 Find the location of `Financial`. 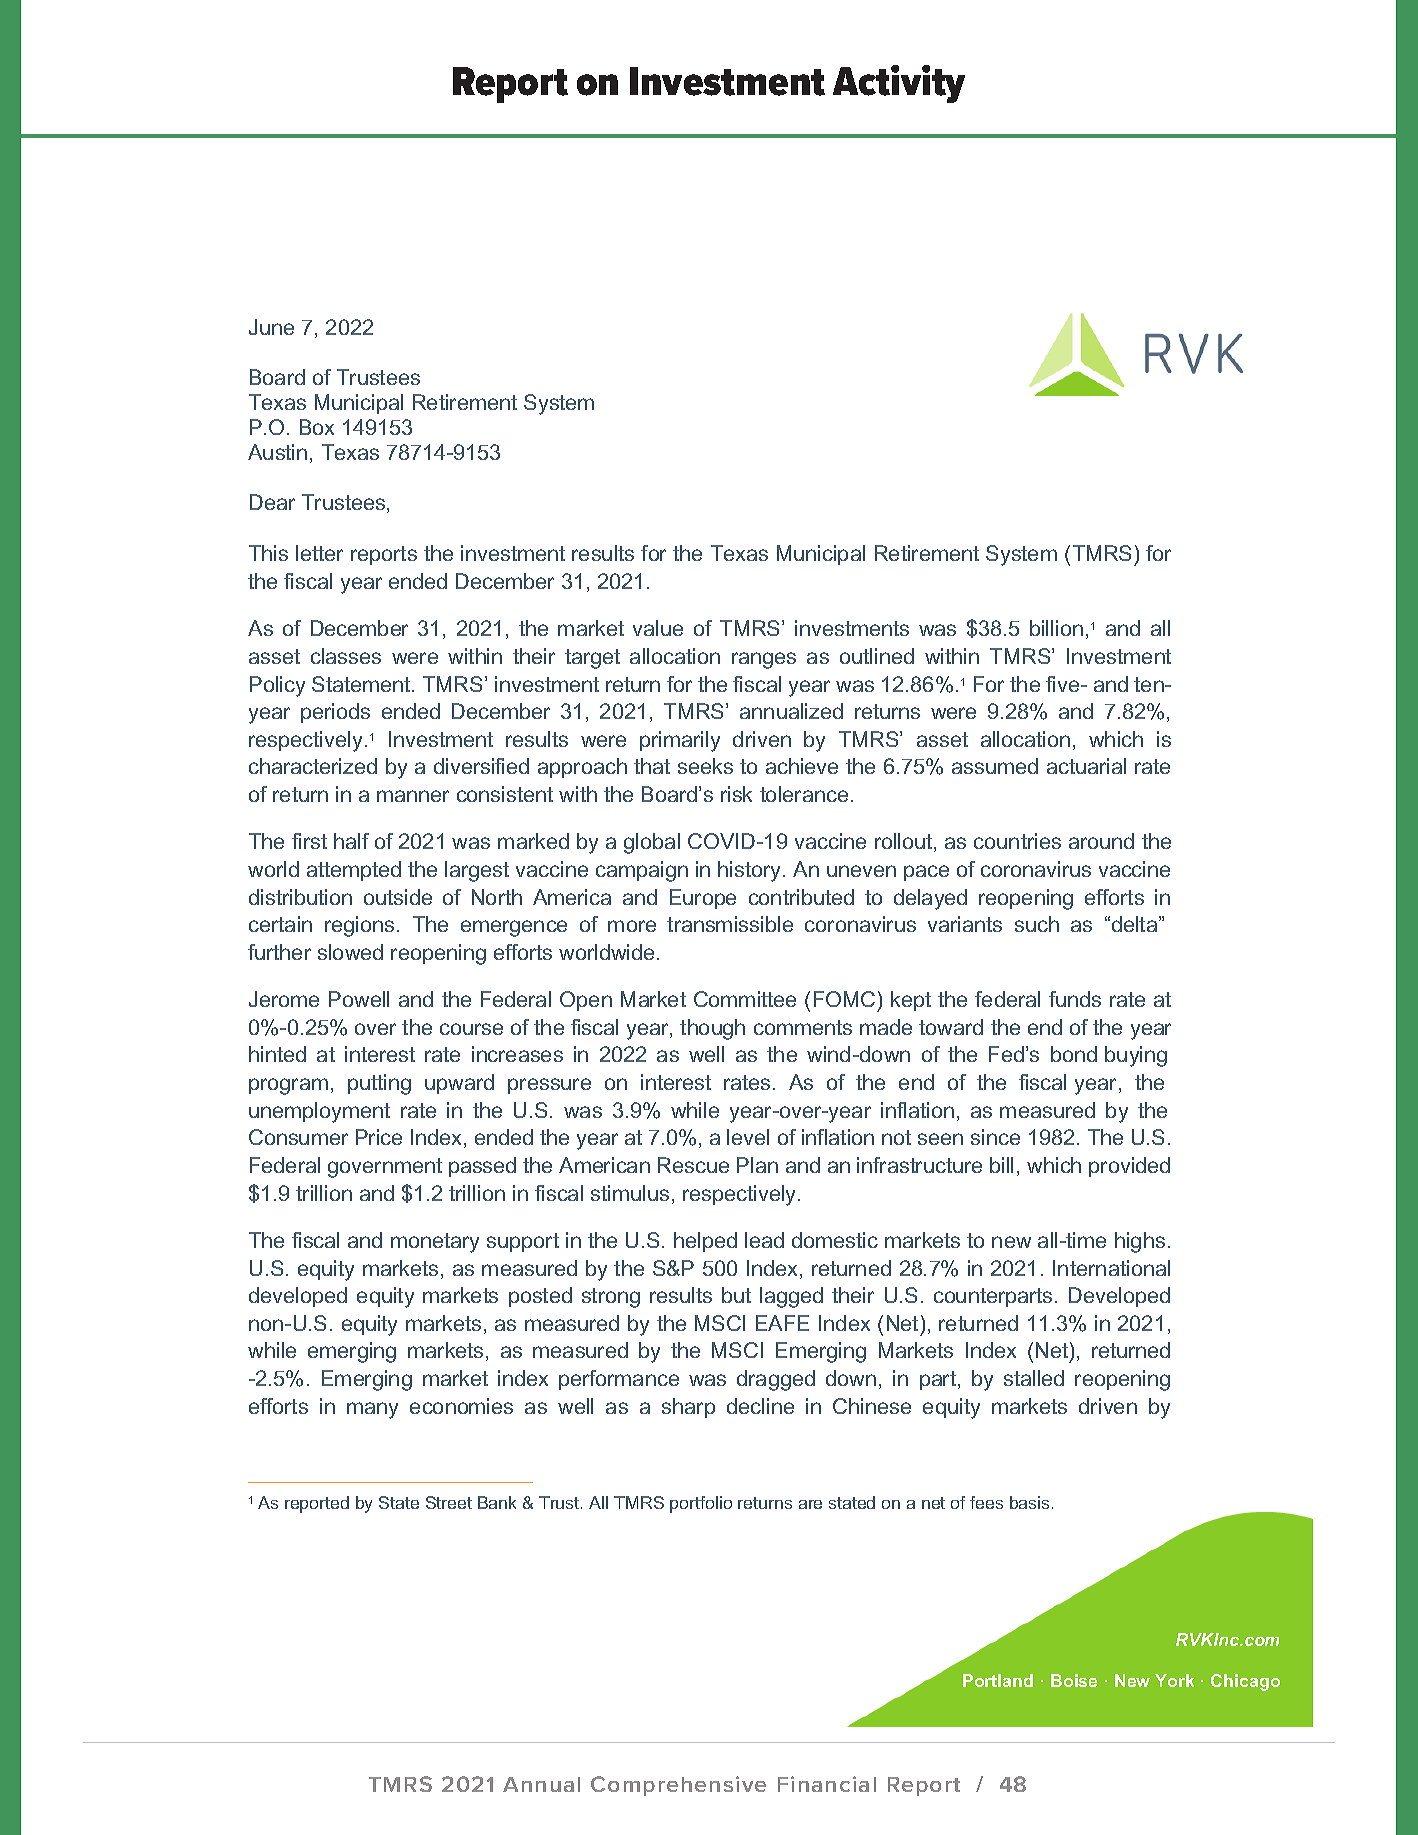

Financial is located at coordinates (827, 1784).
